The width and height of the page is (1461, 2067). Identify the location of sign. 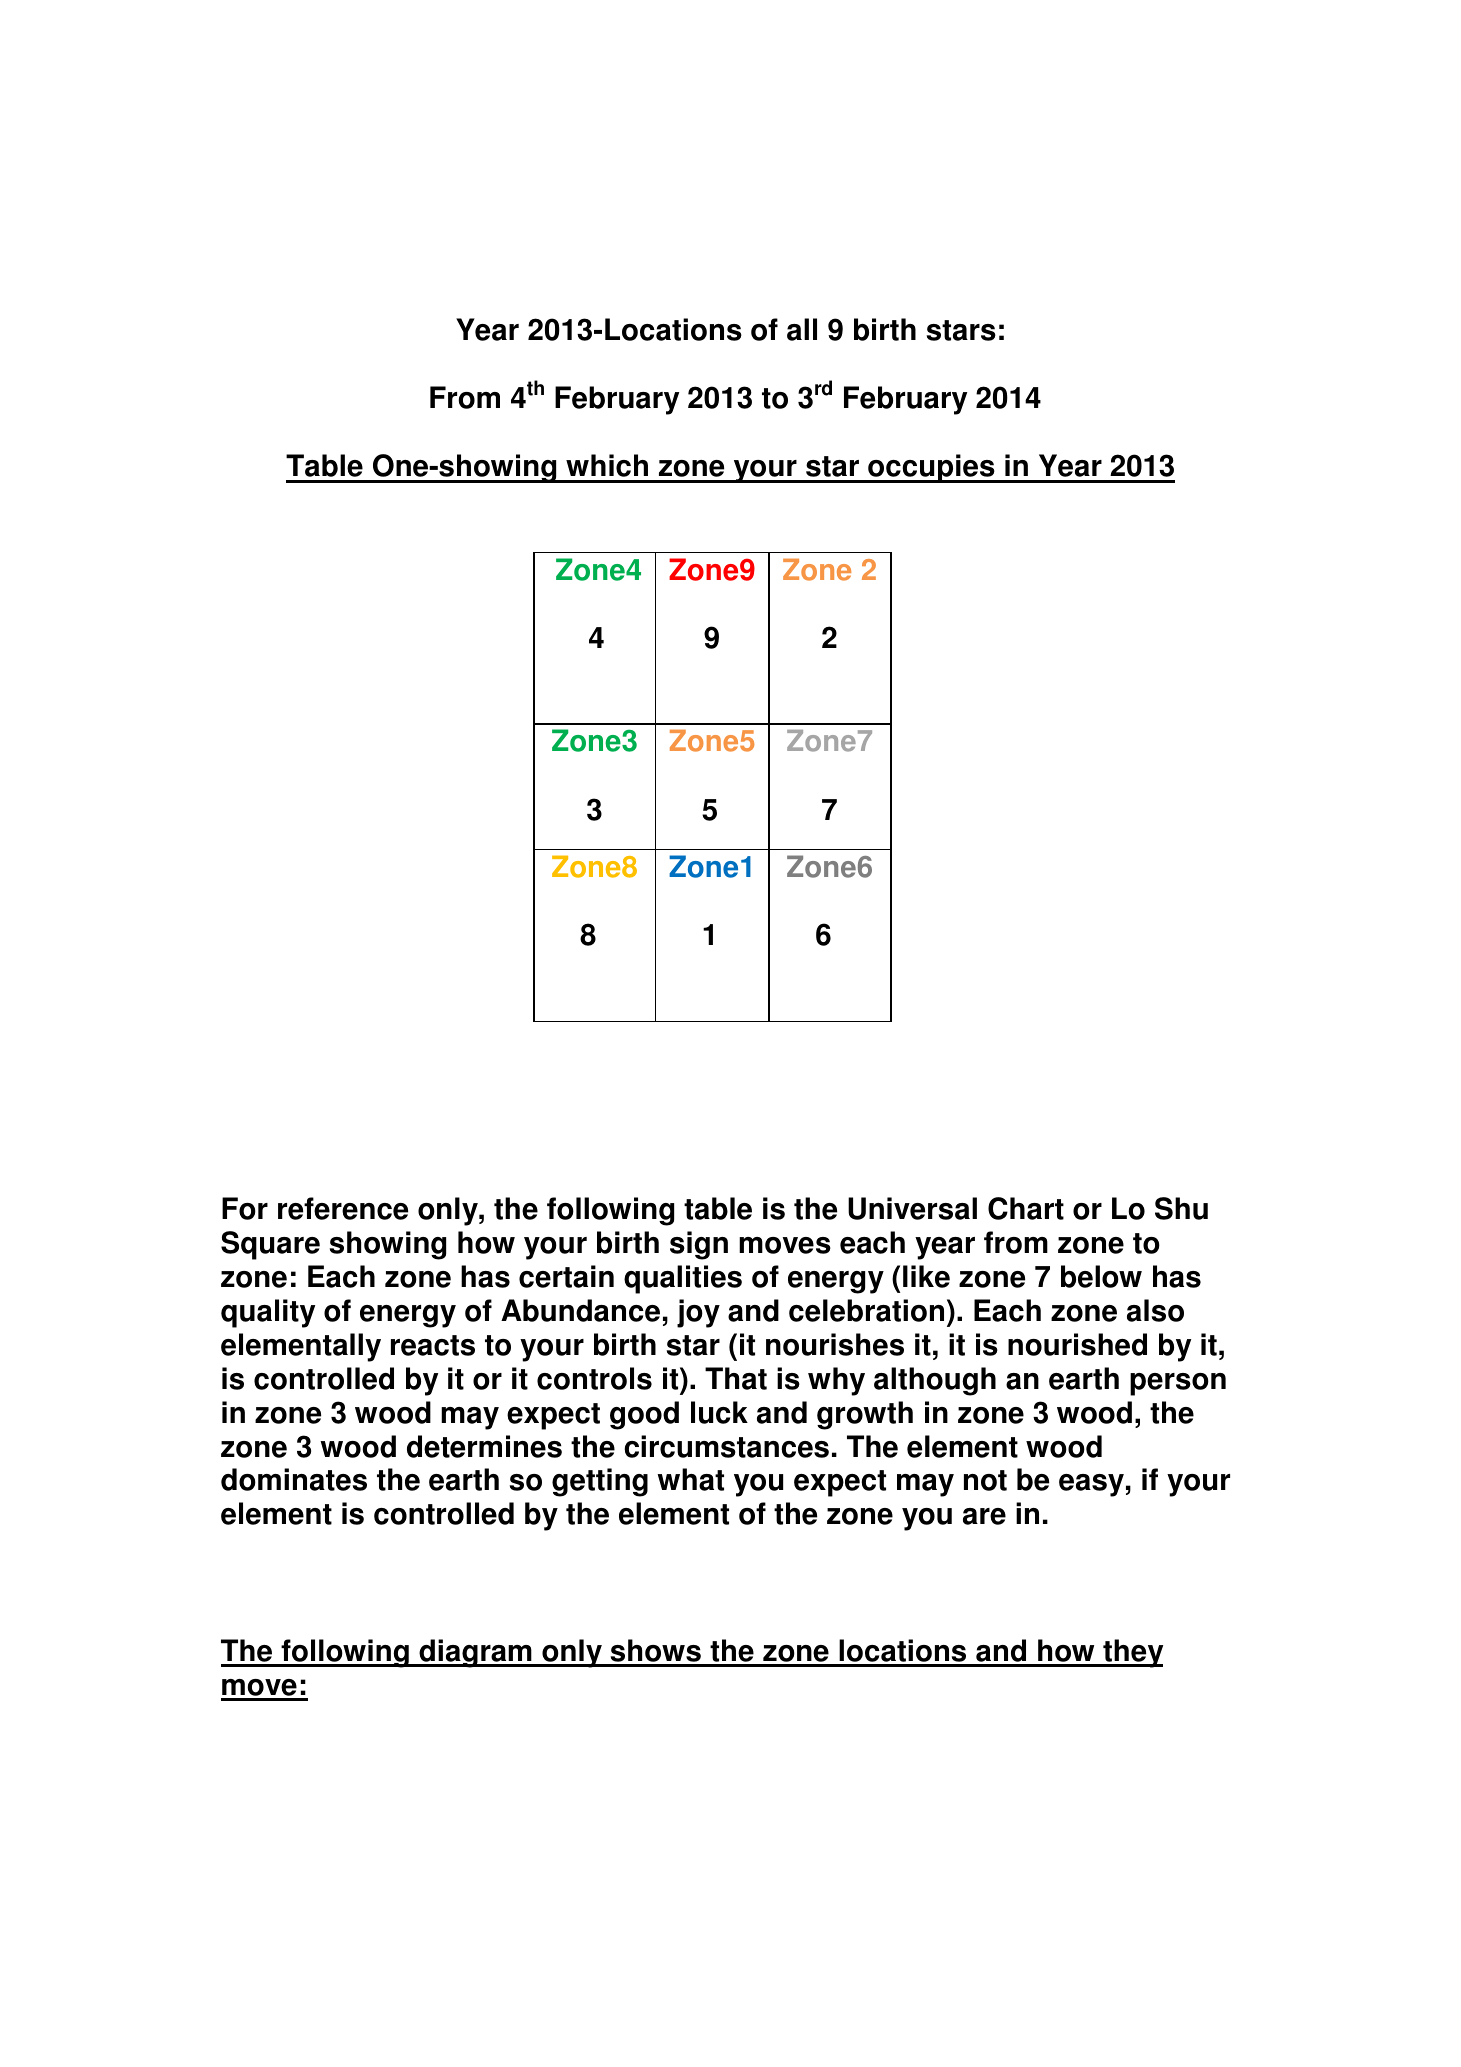
(699, 1245).
